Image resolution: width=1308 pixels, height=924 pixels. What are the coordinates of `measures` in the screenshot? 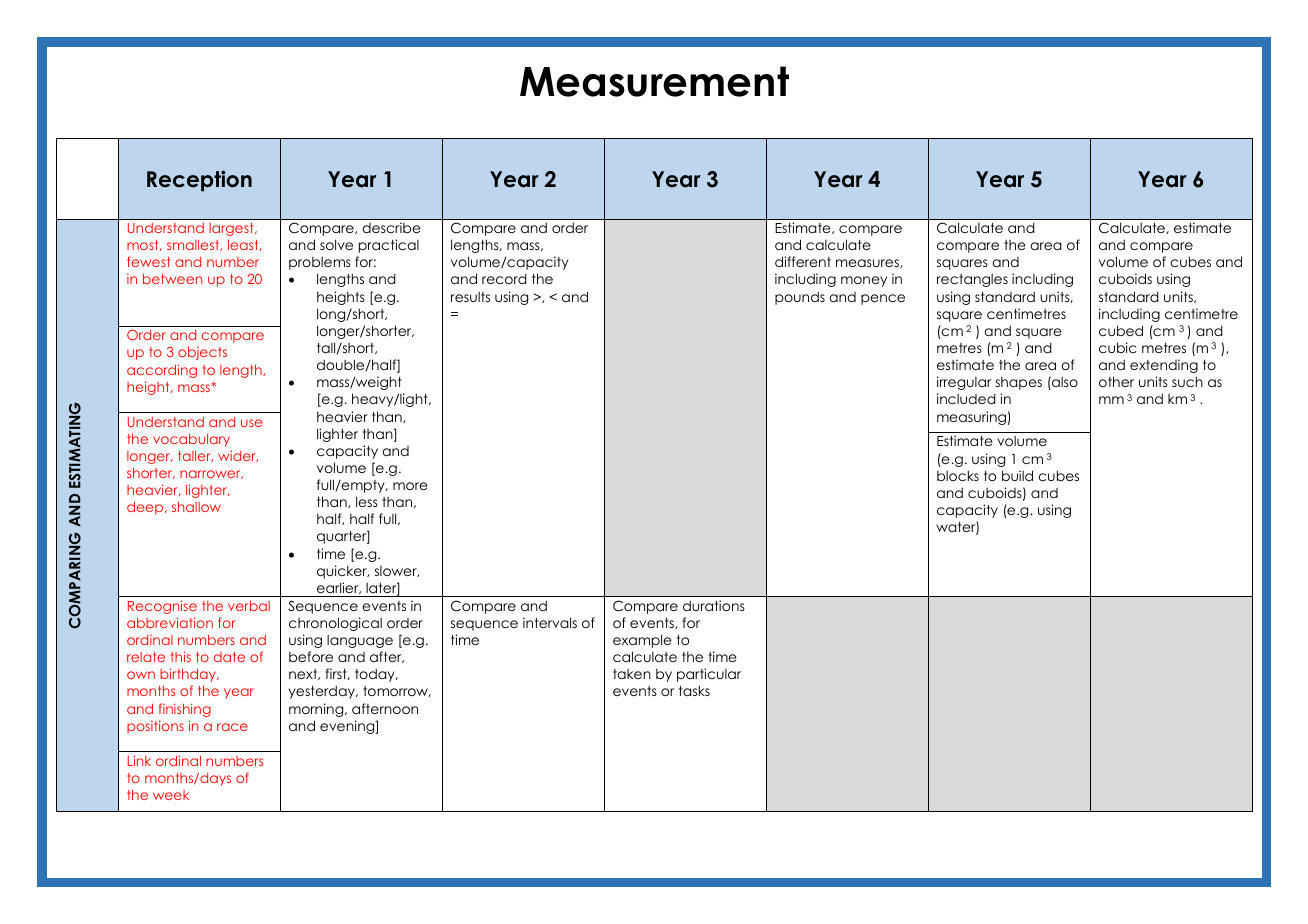 It's located at (868, 263).
